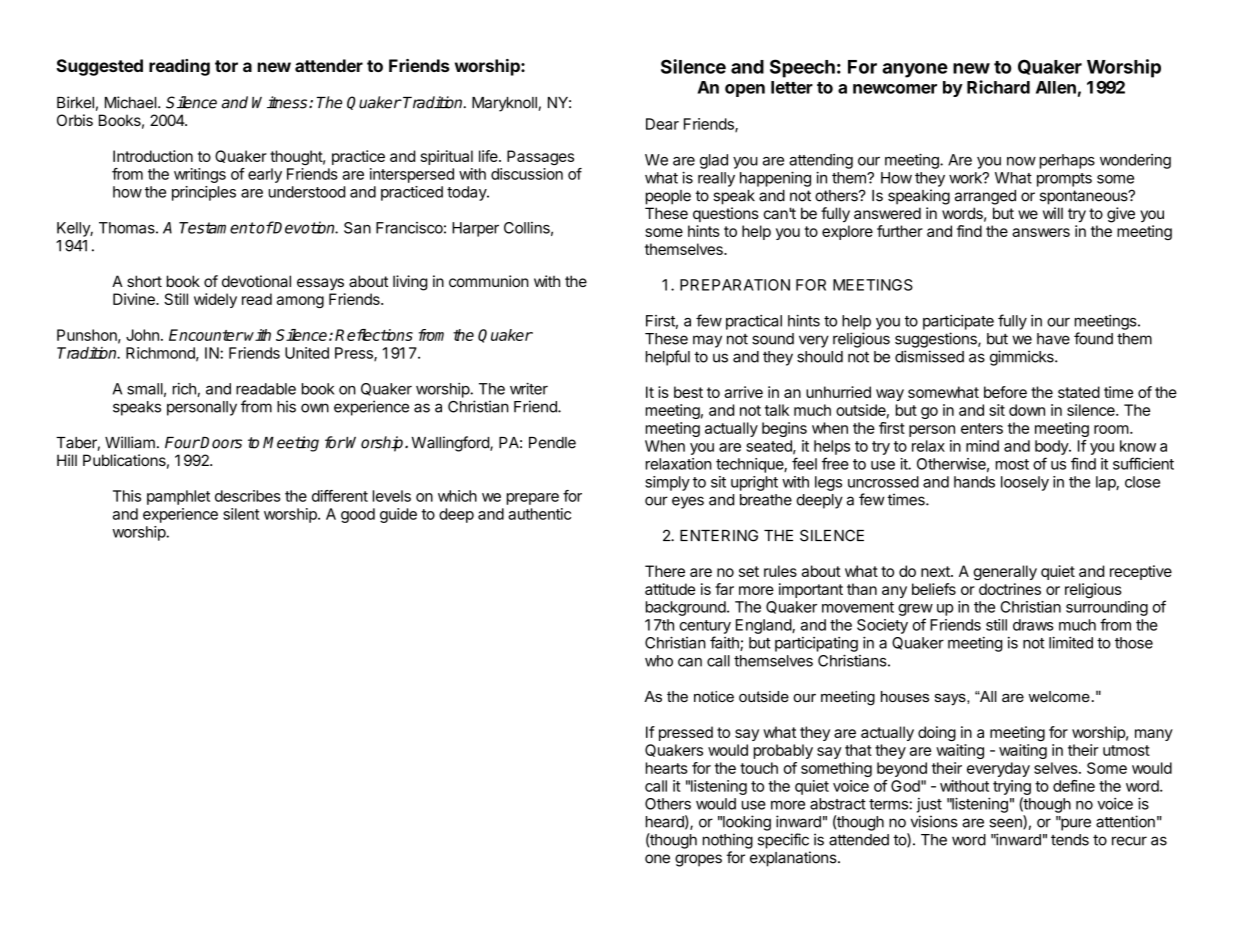  Describe the element at coordinates (1006, 824) in the image. I see `seen` at that location.
